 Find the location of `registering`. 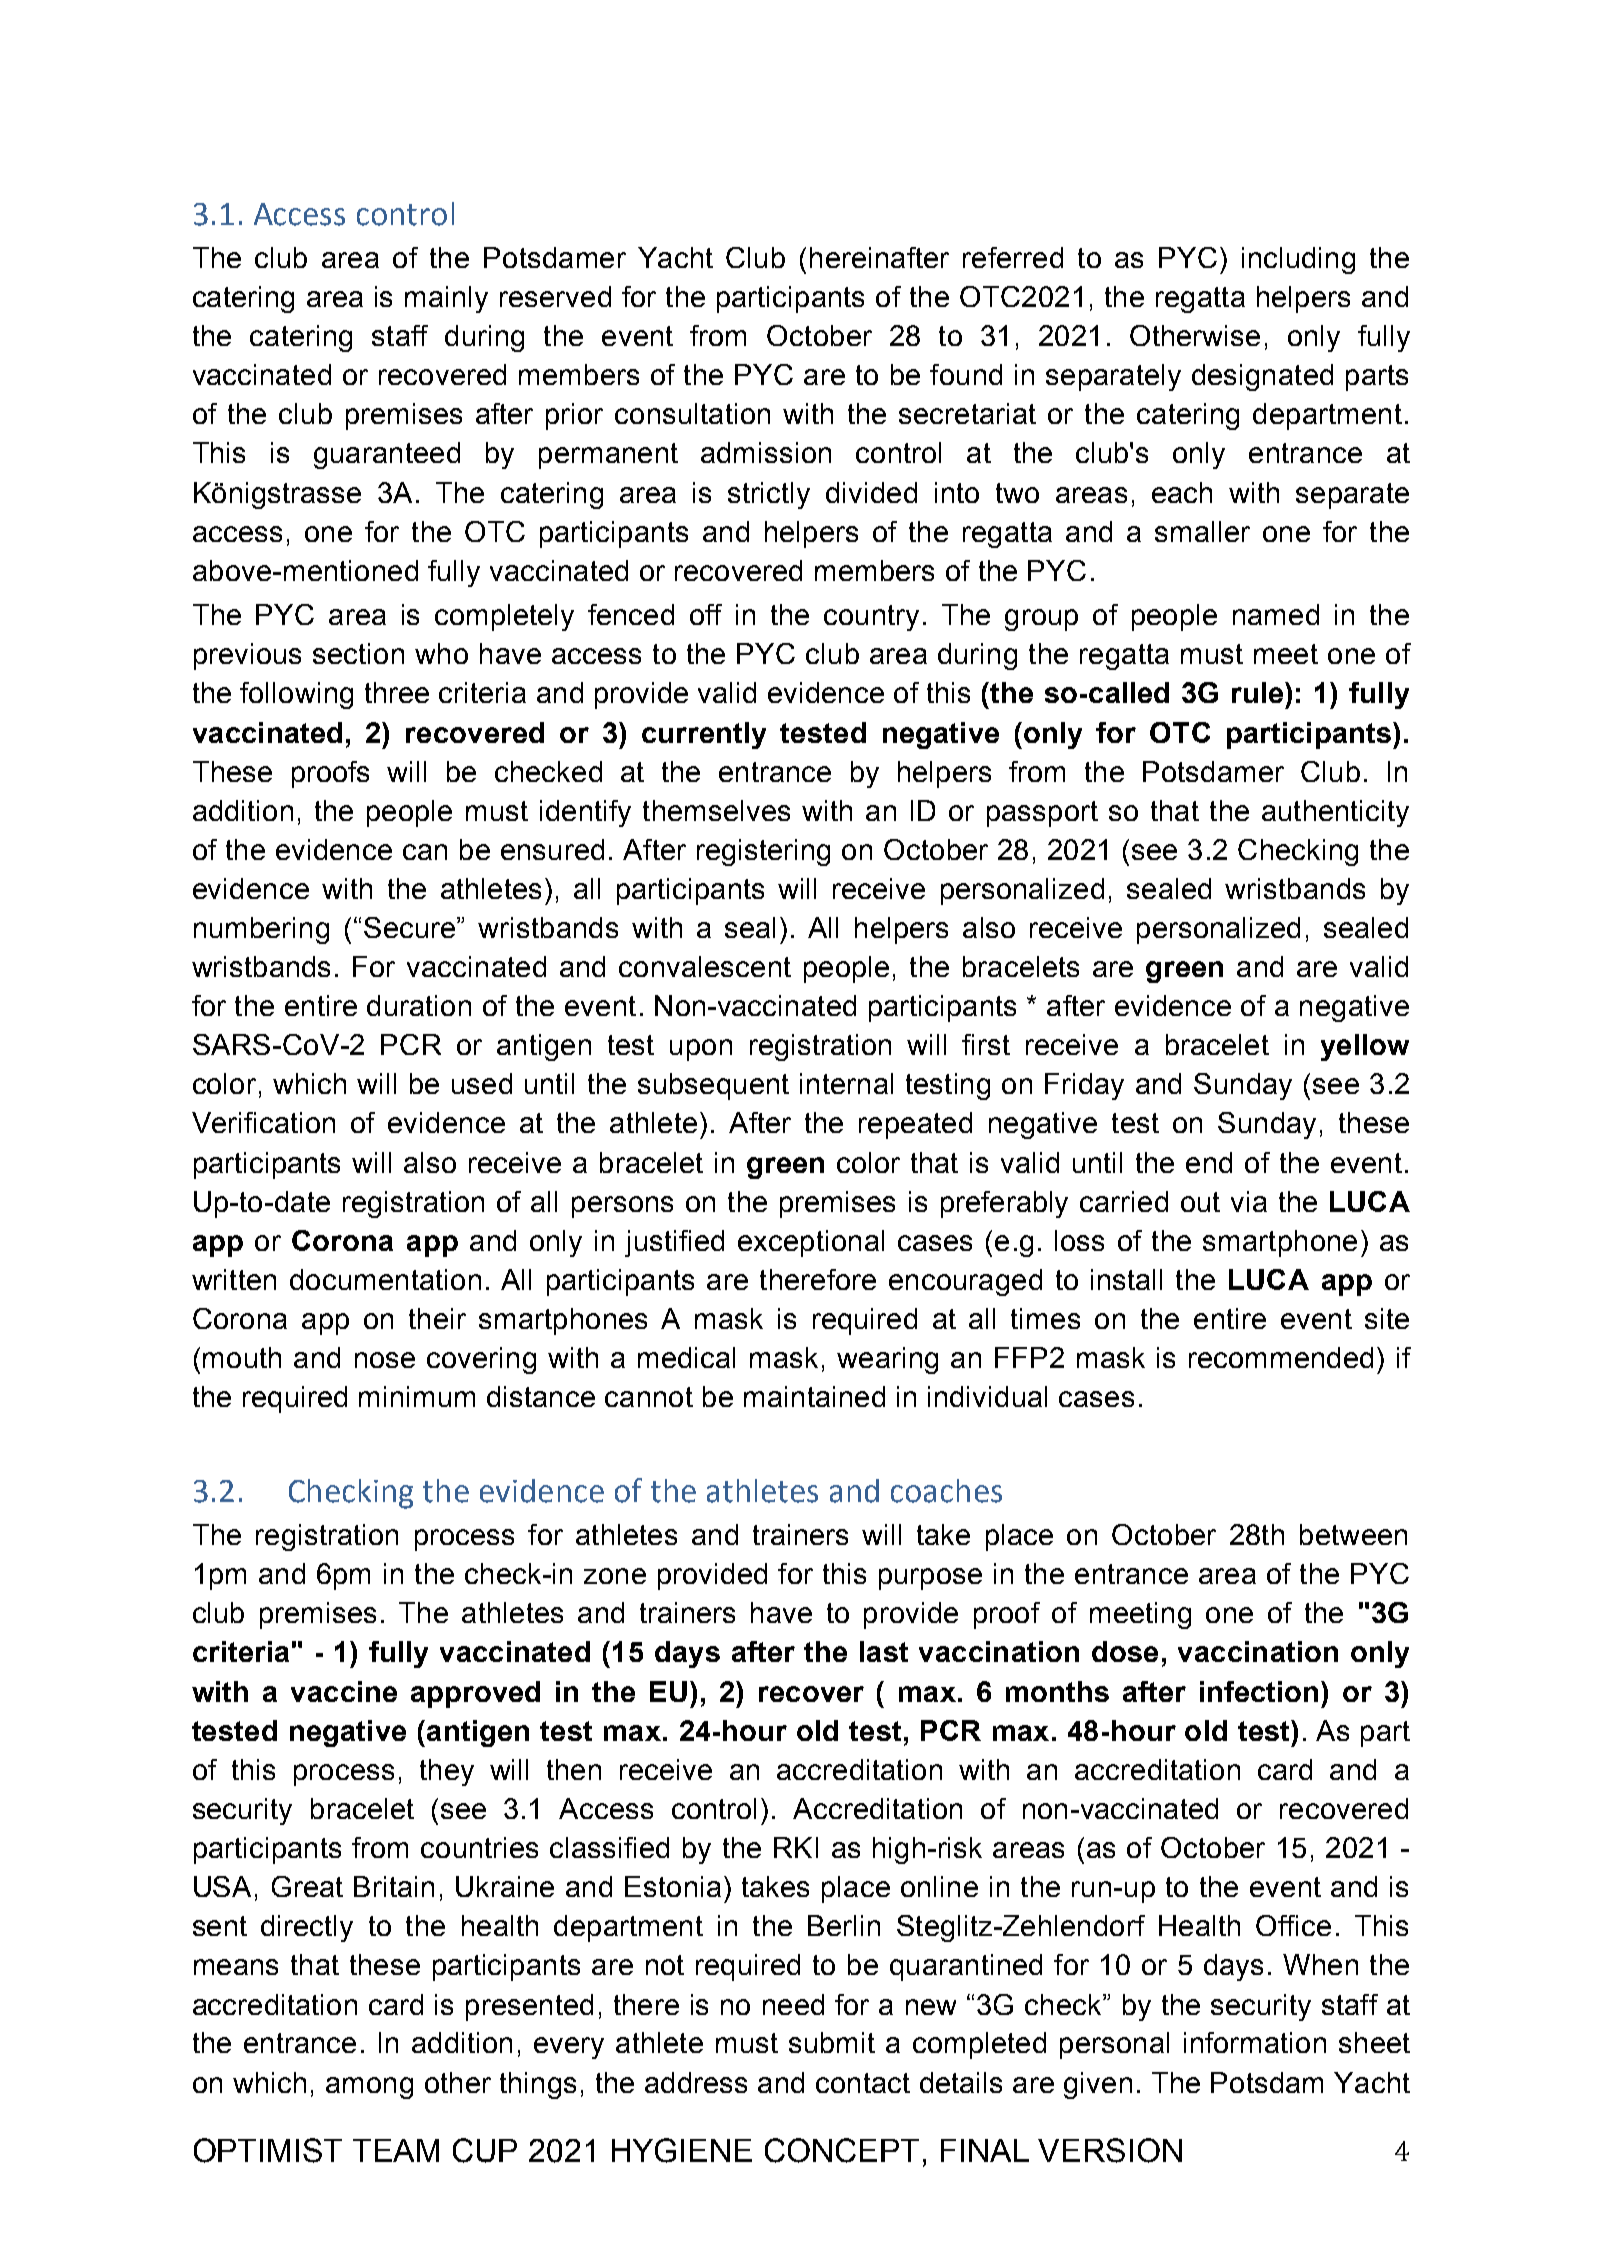

registering is located at coordinates (763, 852).
